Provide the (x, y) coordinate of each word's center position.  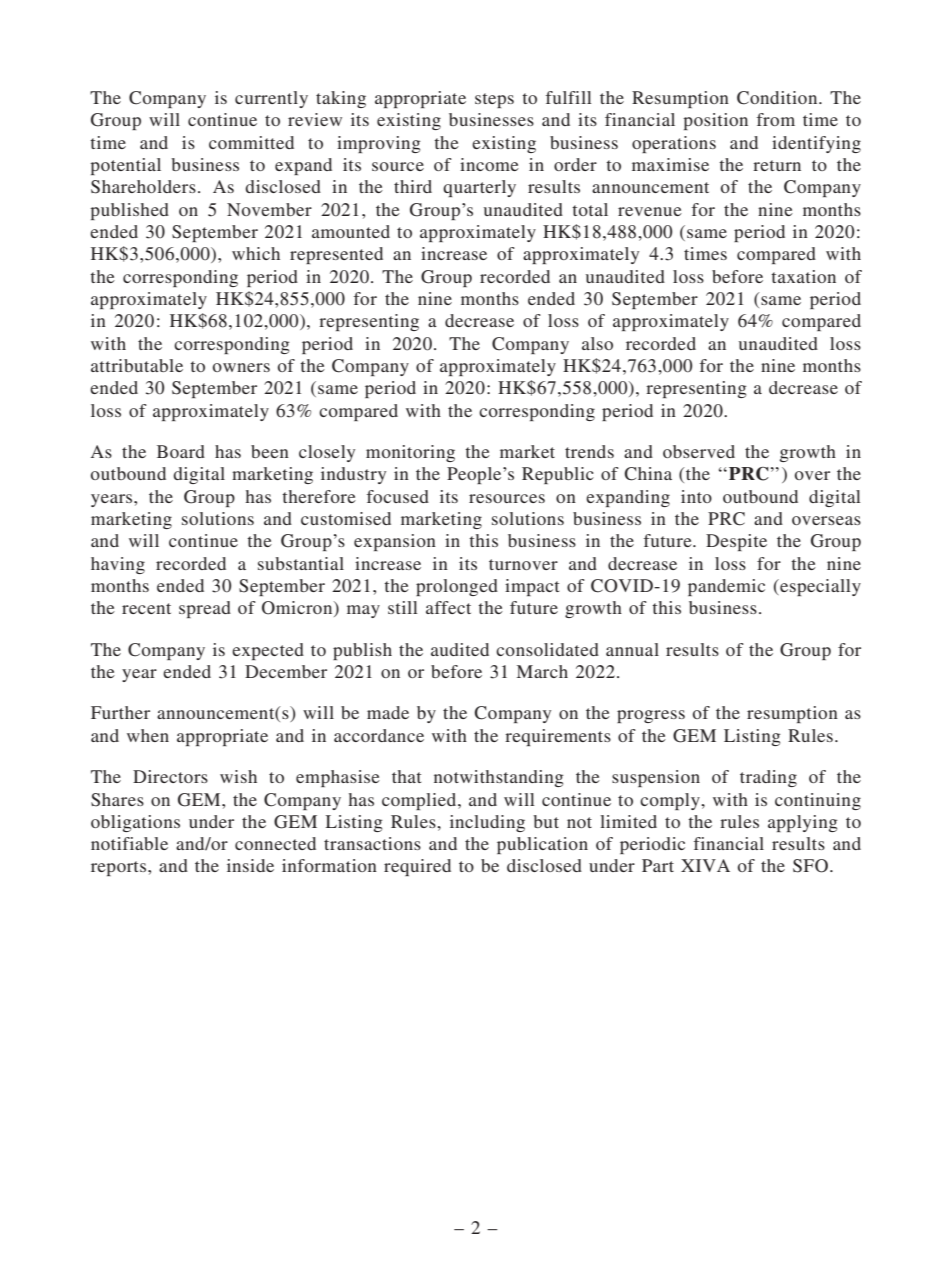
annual (632, 649)
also (597, 343)
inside (250, 865)
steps (494, 100)
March (542, 671)
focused (398, 496)
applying (803, 823)
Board (181, 451)
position (715, 121)
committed (251, 142)
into (696, 496)
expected (268, 651)
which (256, 253)
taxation (803, 276)
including (487, 823)
